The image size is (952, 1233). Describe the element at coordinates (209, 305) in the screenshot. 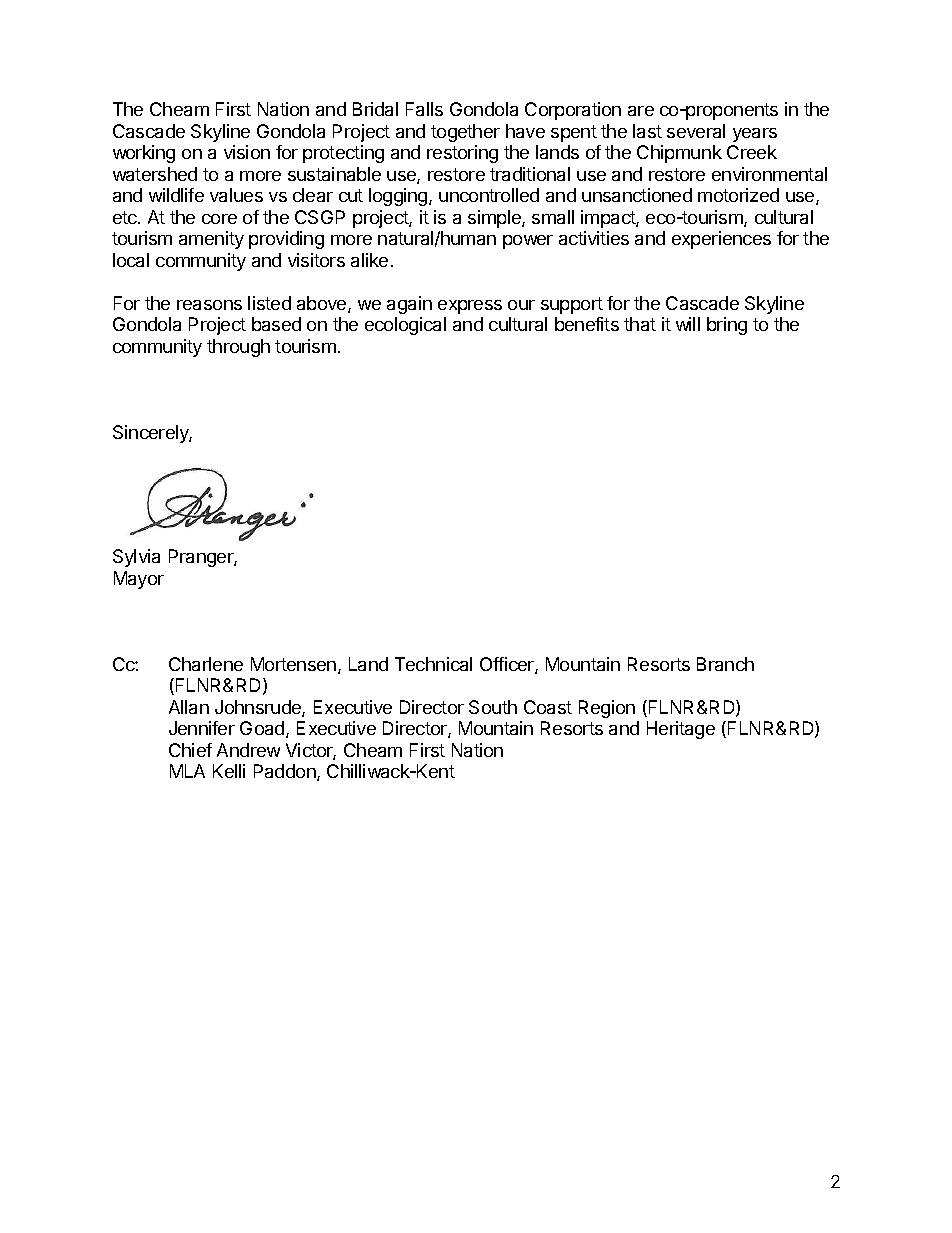

I see `reasons` at that location.
